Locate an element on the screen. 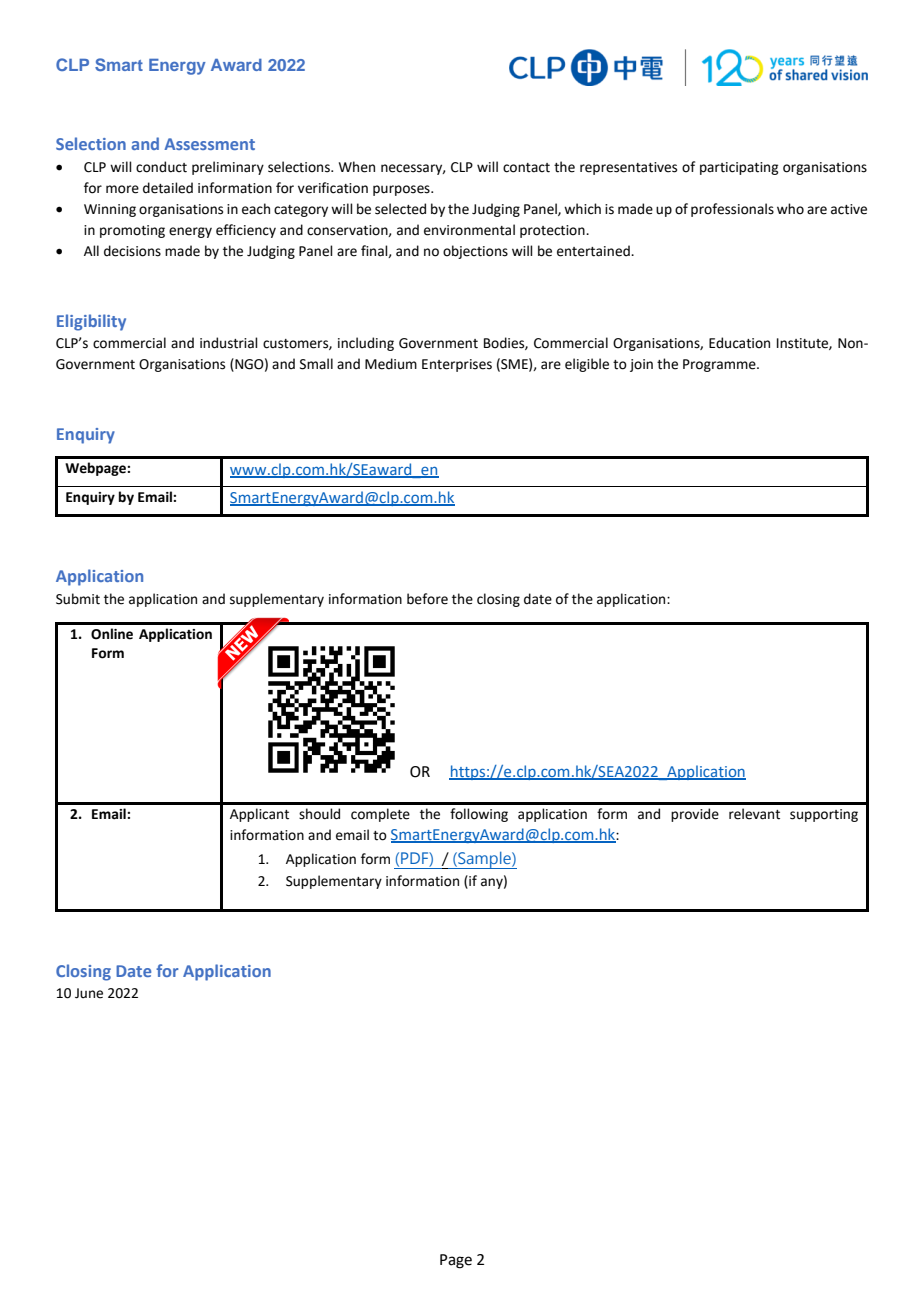 Image resolution: width=924 pixels, height=1308 pixels. before is located at coordinates (427, 599).
